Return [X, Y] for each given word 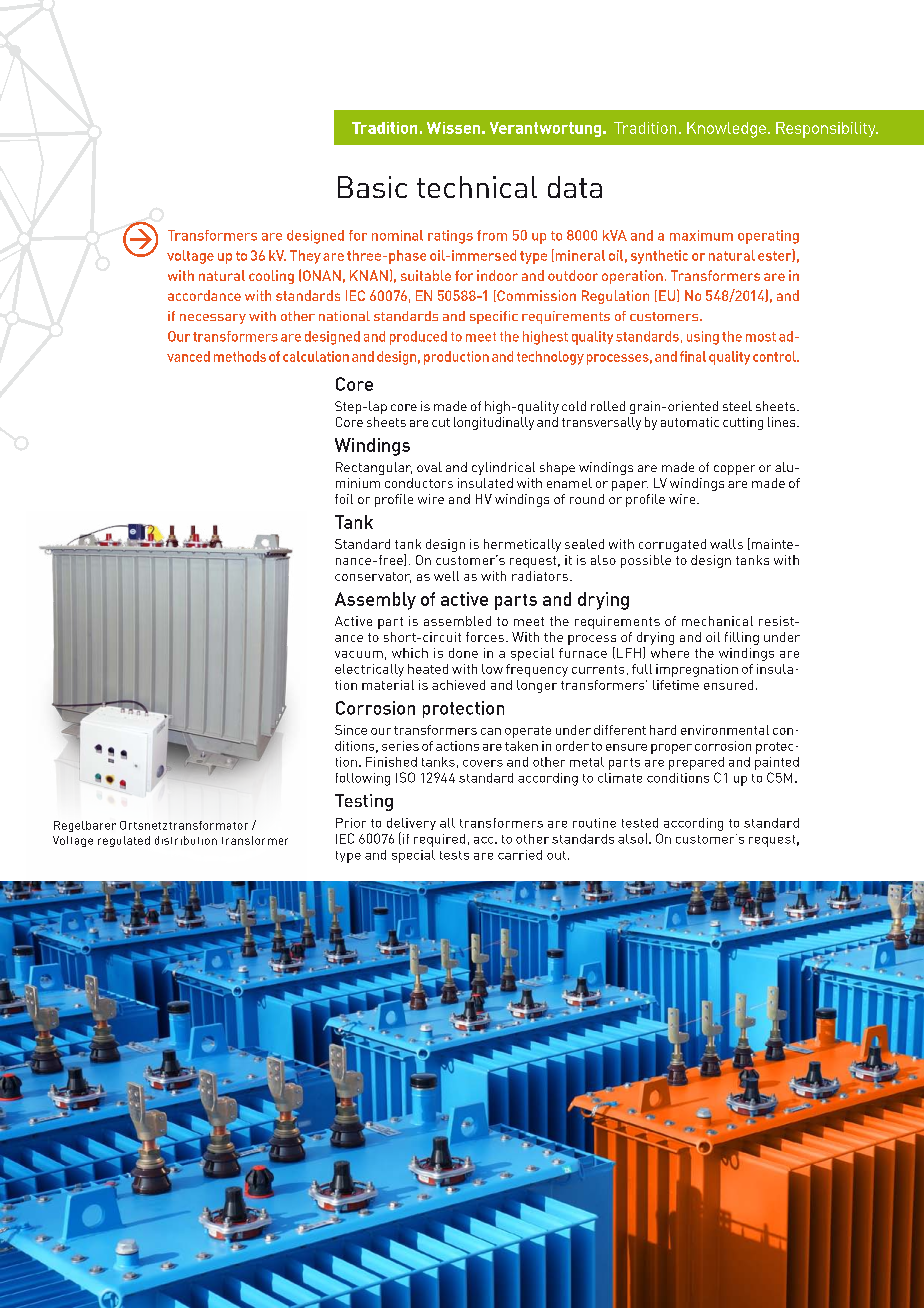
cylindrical [503, 468]
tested [640, 823]
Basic [372, 187]
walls [726, 544]
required [439, 840]
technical [477, 187]
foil [344, 499]
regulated [124, 841]
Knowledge [726, 130]
